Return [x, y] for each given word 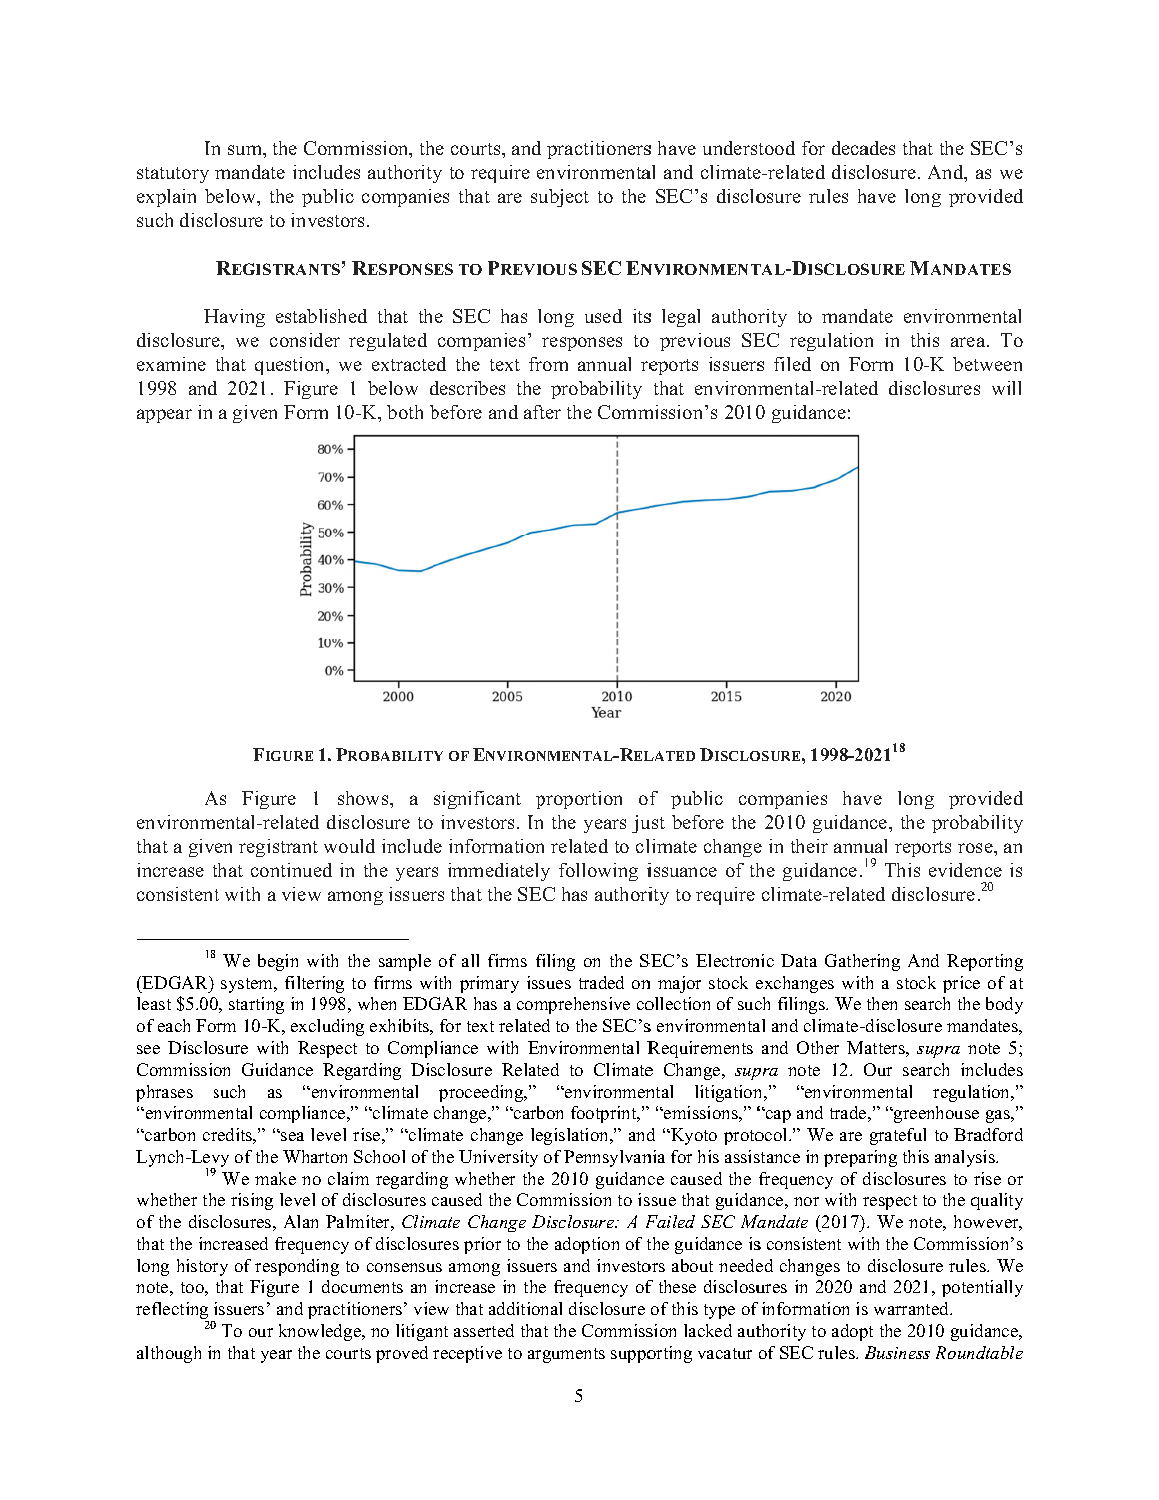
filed [792, 364]
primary [489, 984]
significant [477, 800]
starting [256, 1005]
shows [364, 798]
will [1006, 388]
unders [730, 148]
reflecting [172, 1312]
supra [938, 1052]
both [405, 412]
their [809, 846]
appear [164, 416]
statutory [173, 175]
